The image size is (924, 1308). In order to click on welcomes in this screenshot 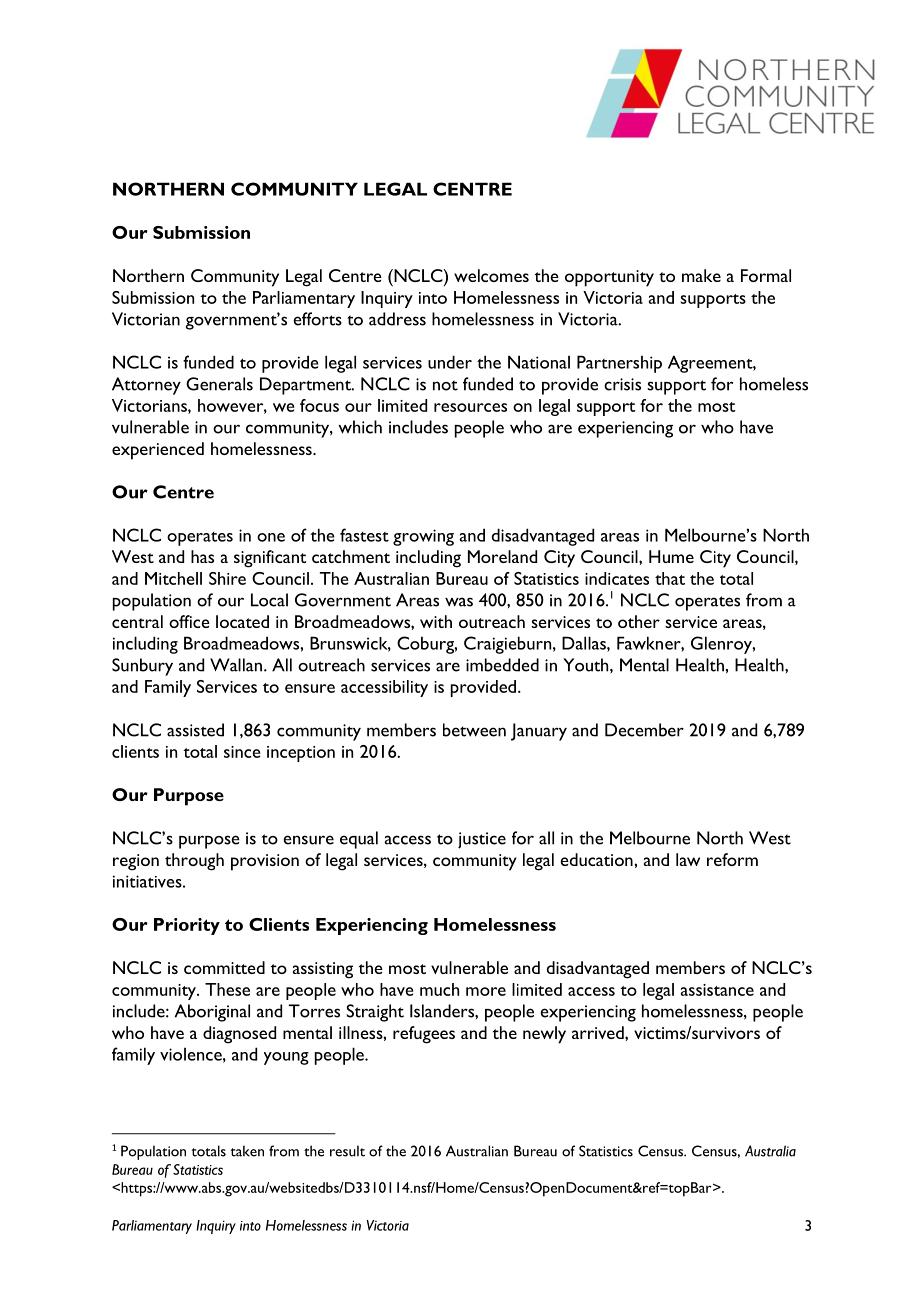, I will do `click(491, 275)`.
